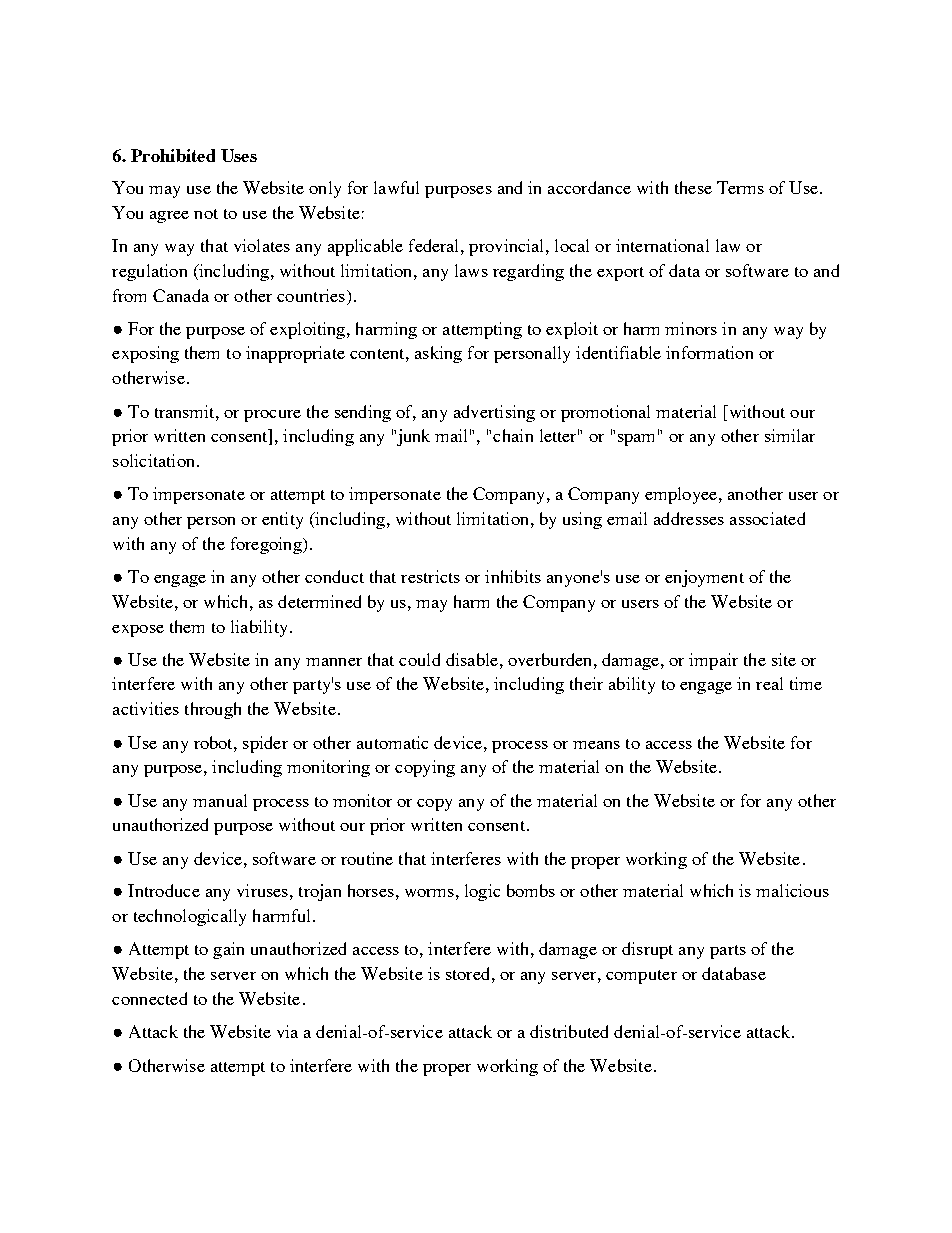 Image resolution: width=952 pixels, height=1233 pixels. I want to click on connected, so click(149, 998).
